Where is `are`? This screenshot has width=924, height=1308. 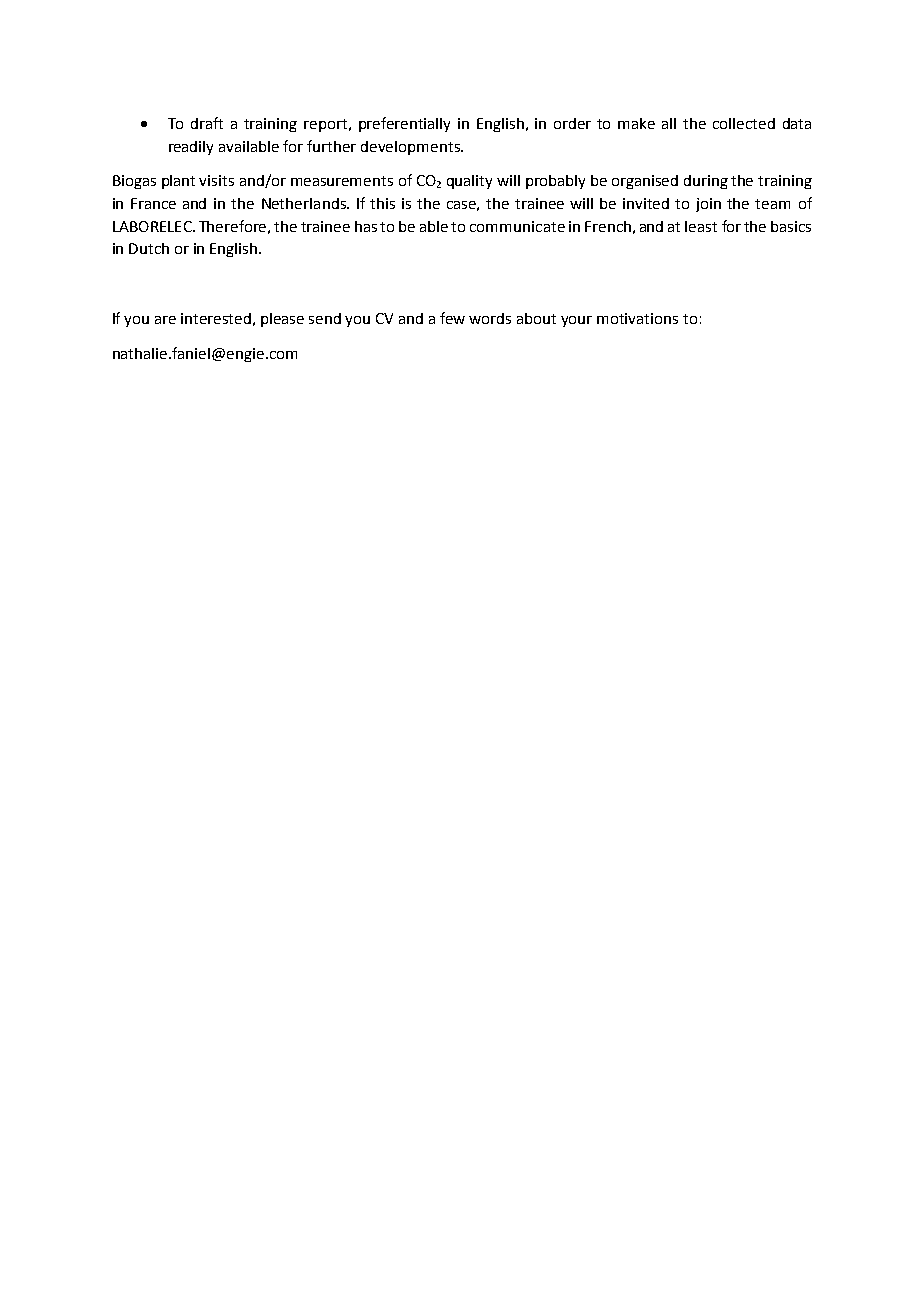
are is located at coordinates (165, 320).
